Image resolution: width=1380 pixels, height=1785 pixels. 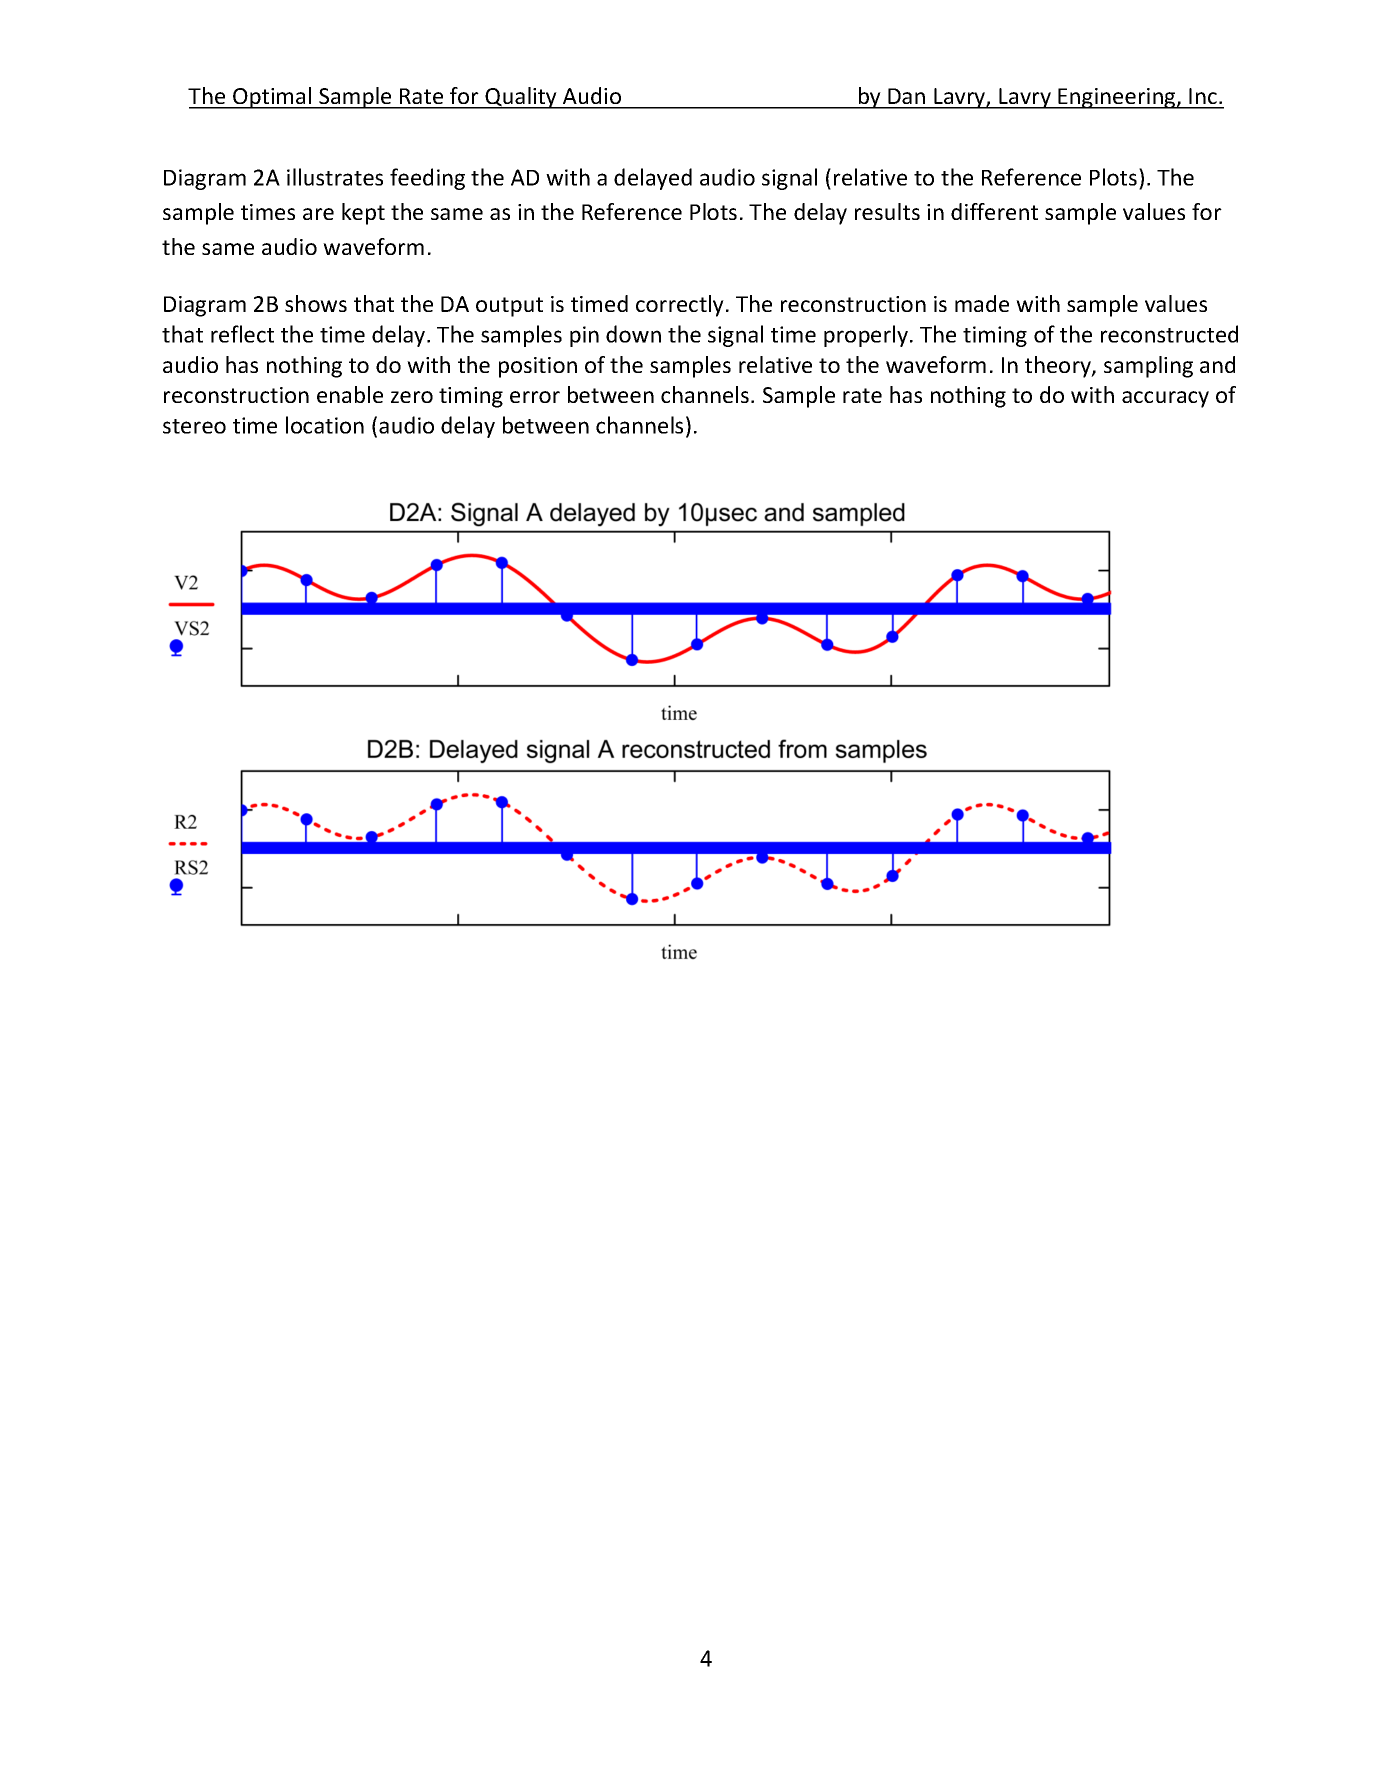 What do you see at coordinates (272, 98) in the screenshot?
I see `Optimal` at bounding box center [272, 98].
